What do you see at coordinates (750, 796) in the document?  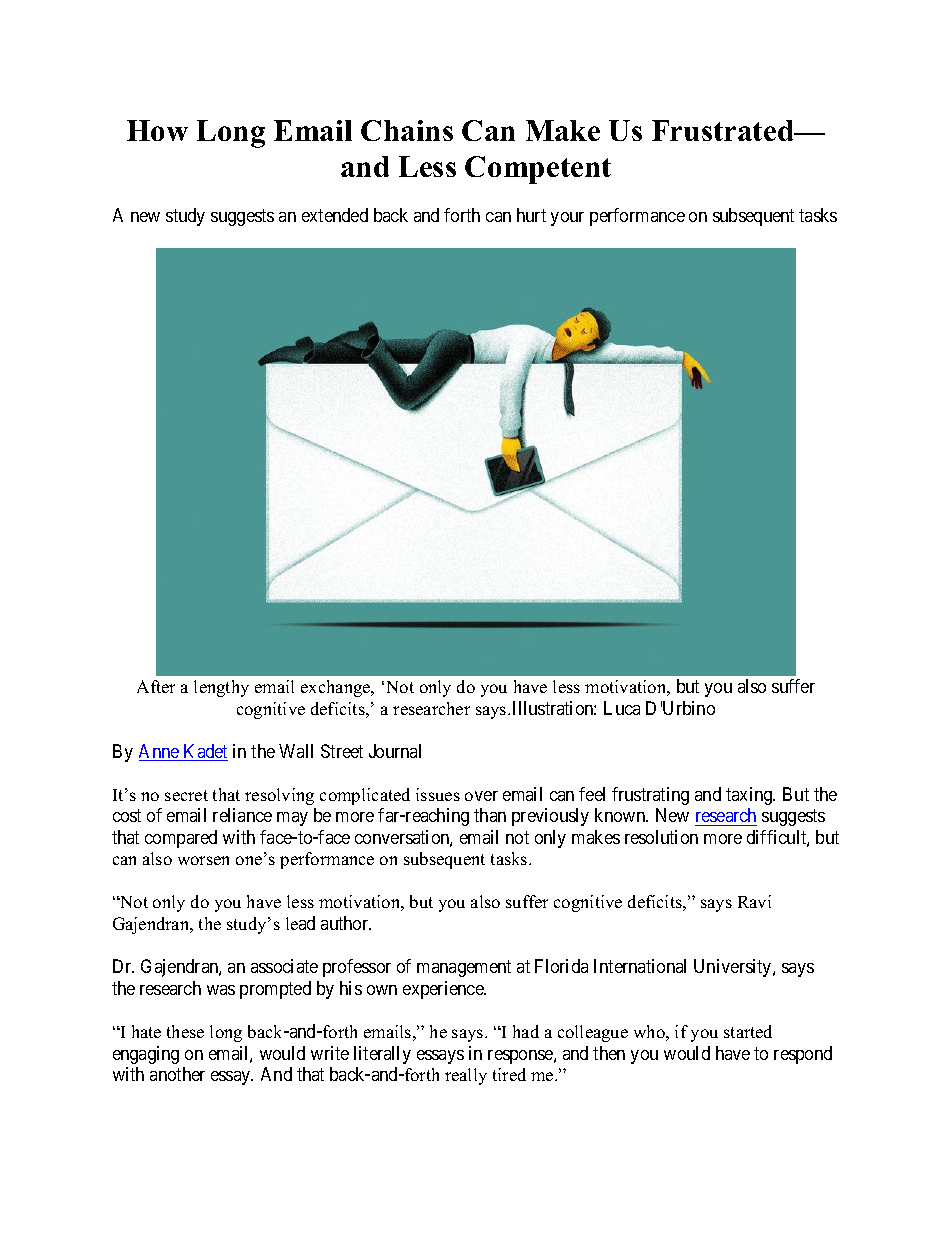 I see `taxing` at bounding box center [750, 796].
